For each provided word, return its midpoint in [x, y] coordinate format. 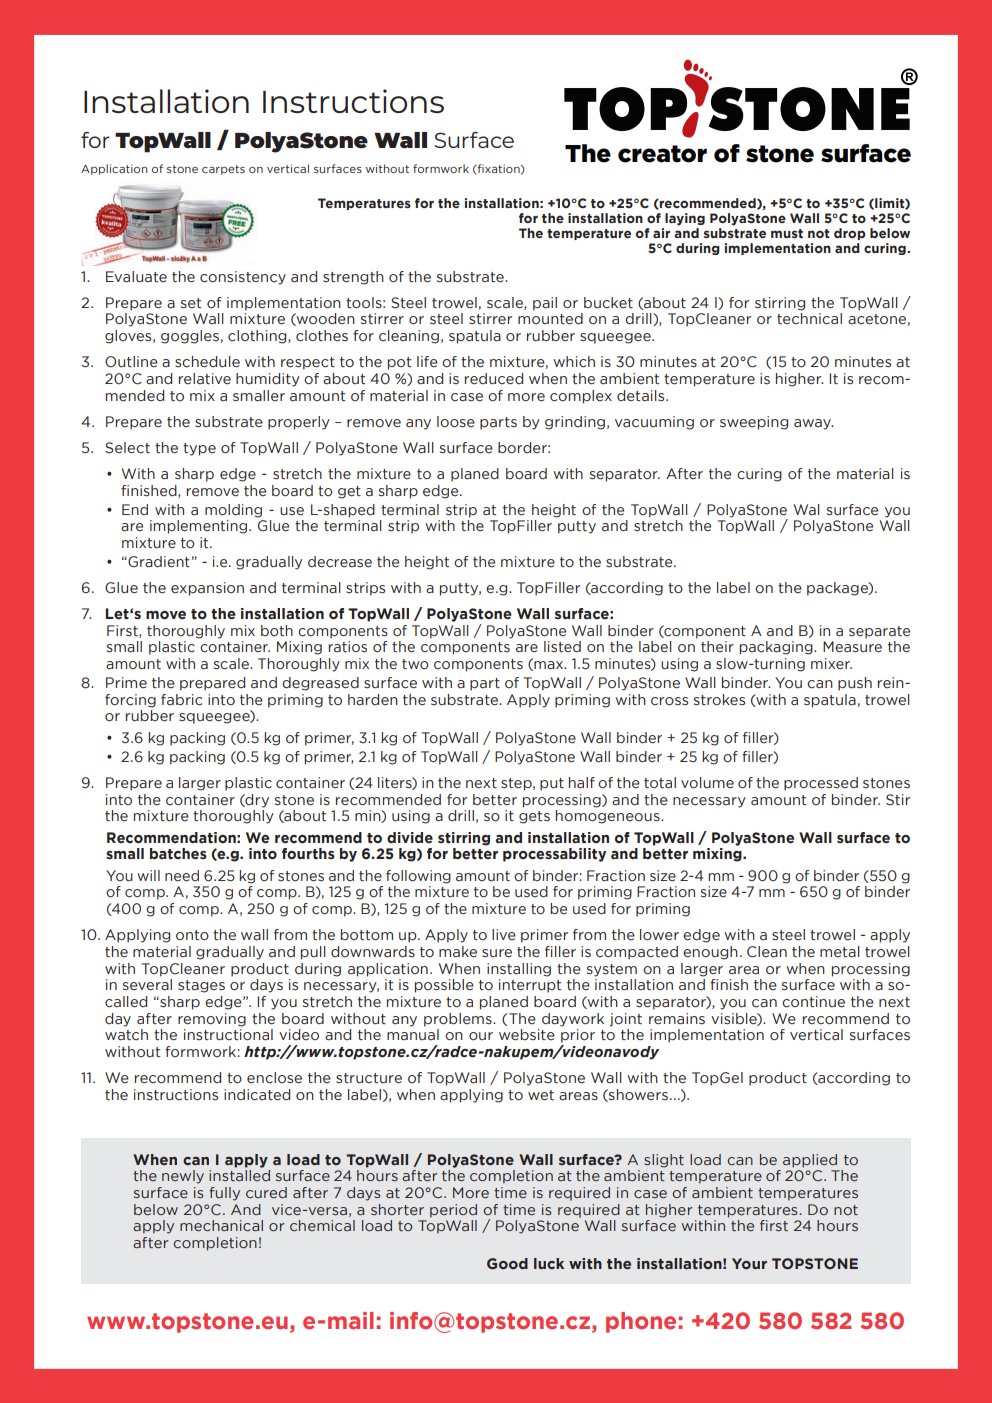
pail [545, 304]
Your [749, 1263]
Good [507, 1263]
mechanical [221, 1225]
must [787, 233]
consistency [243, 278]
